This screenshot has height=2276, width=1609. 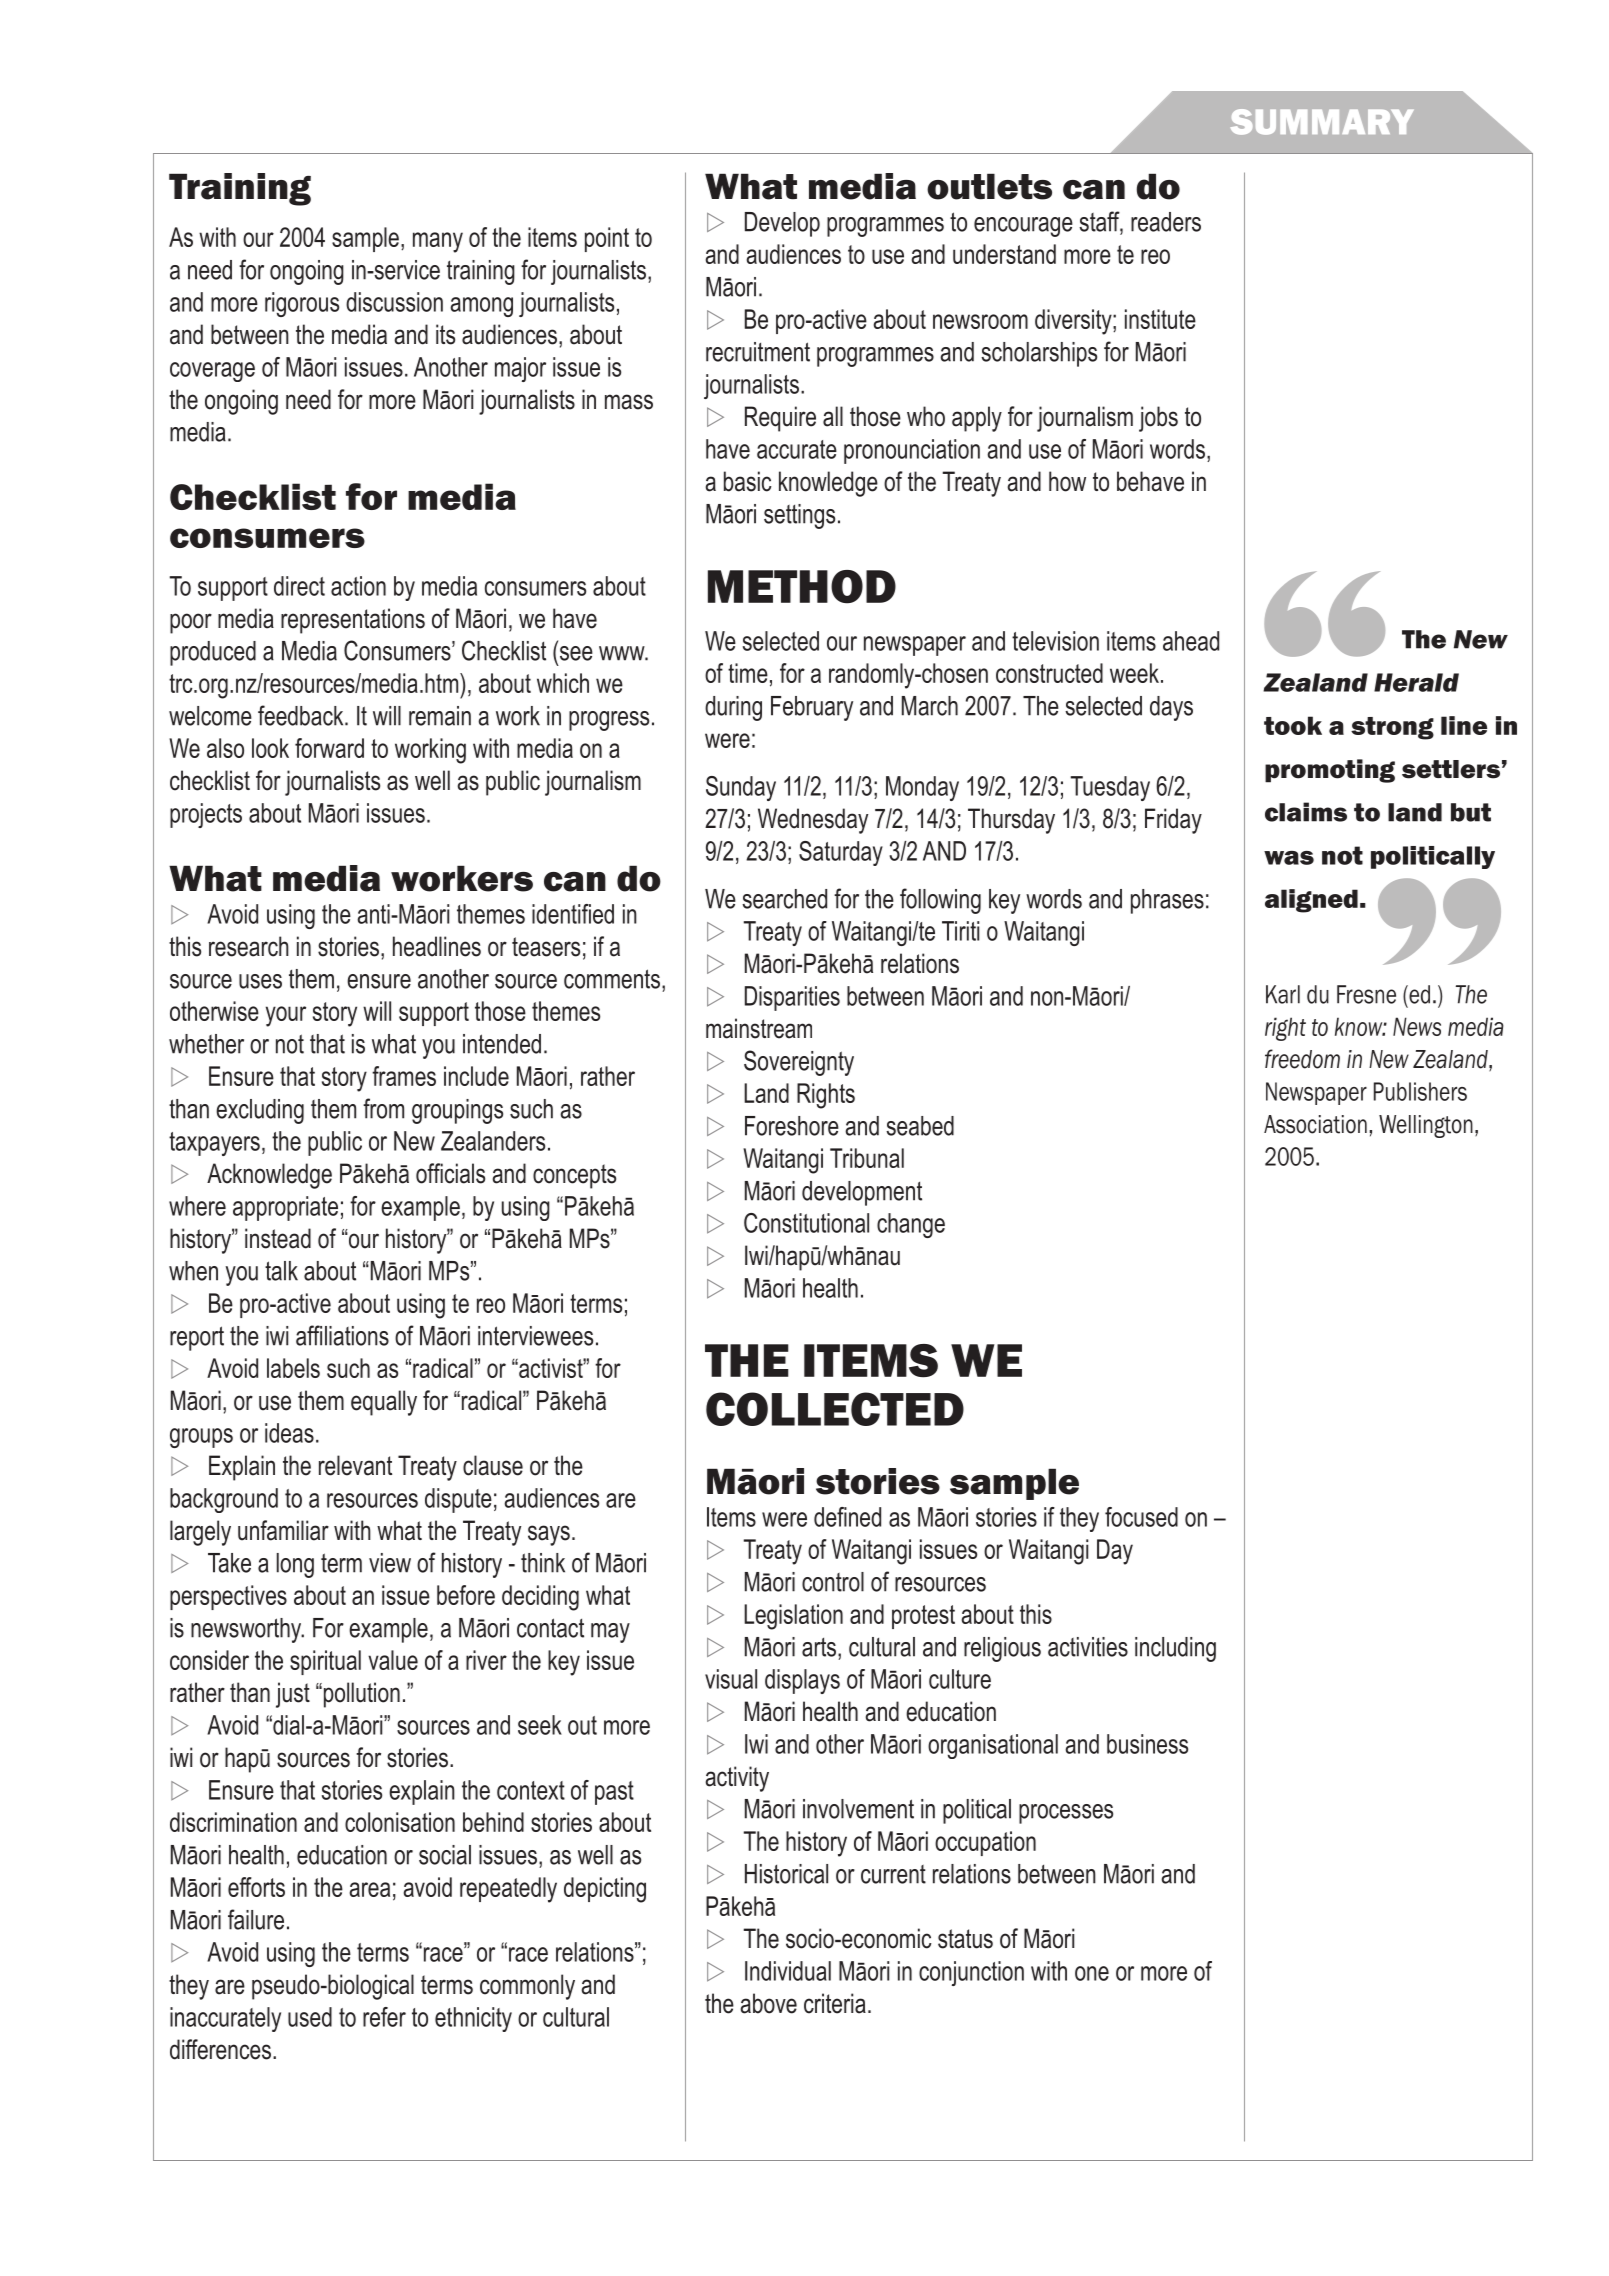 What do you see at coordinates (1416, 682) in the screenshot?
I see `Herald` at bounding box center [1416, 682].
